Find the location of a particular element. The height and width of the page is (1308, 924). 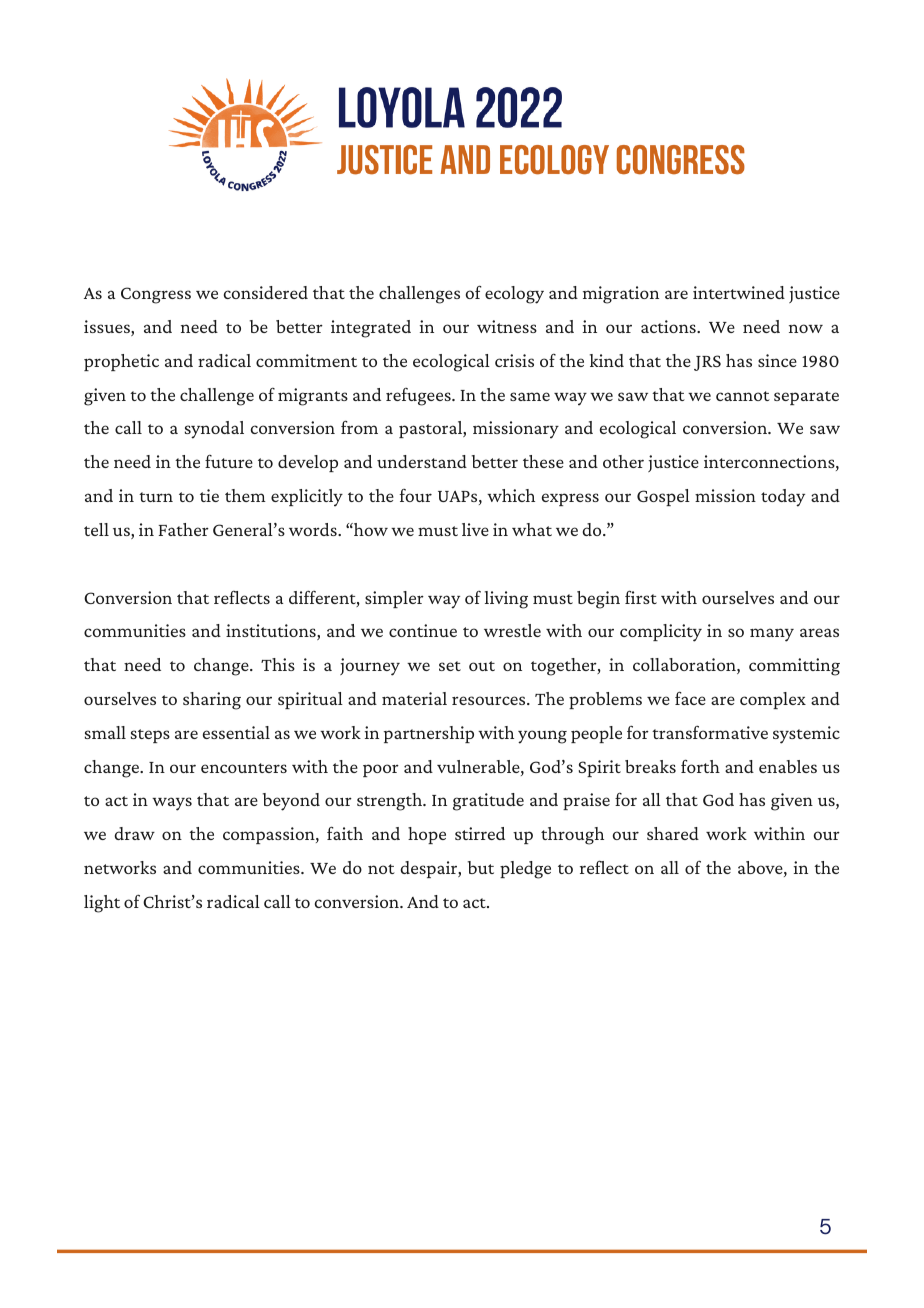

Congress is located at coordinates (156, 295).
